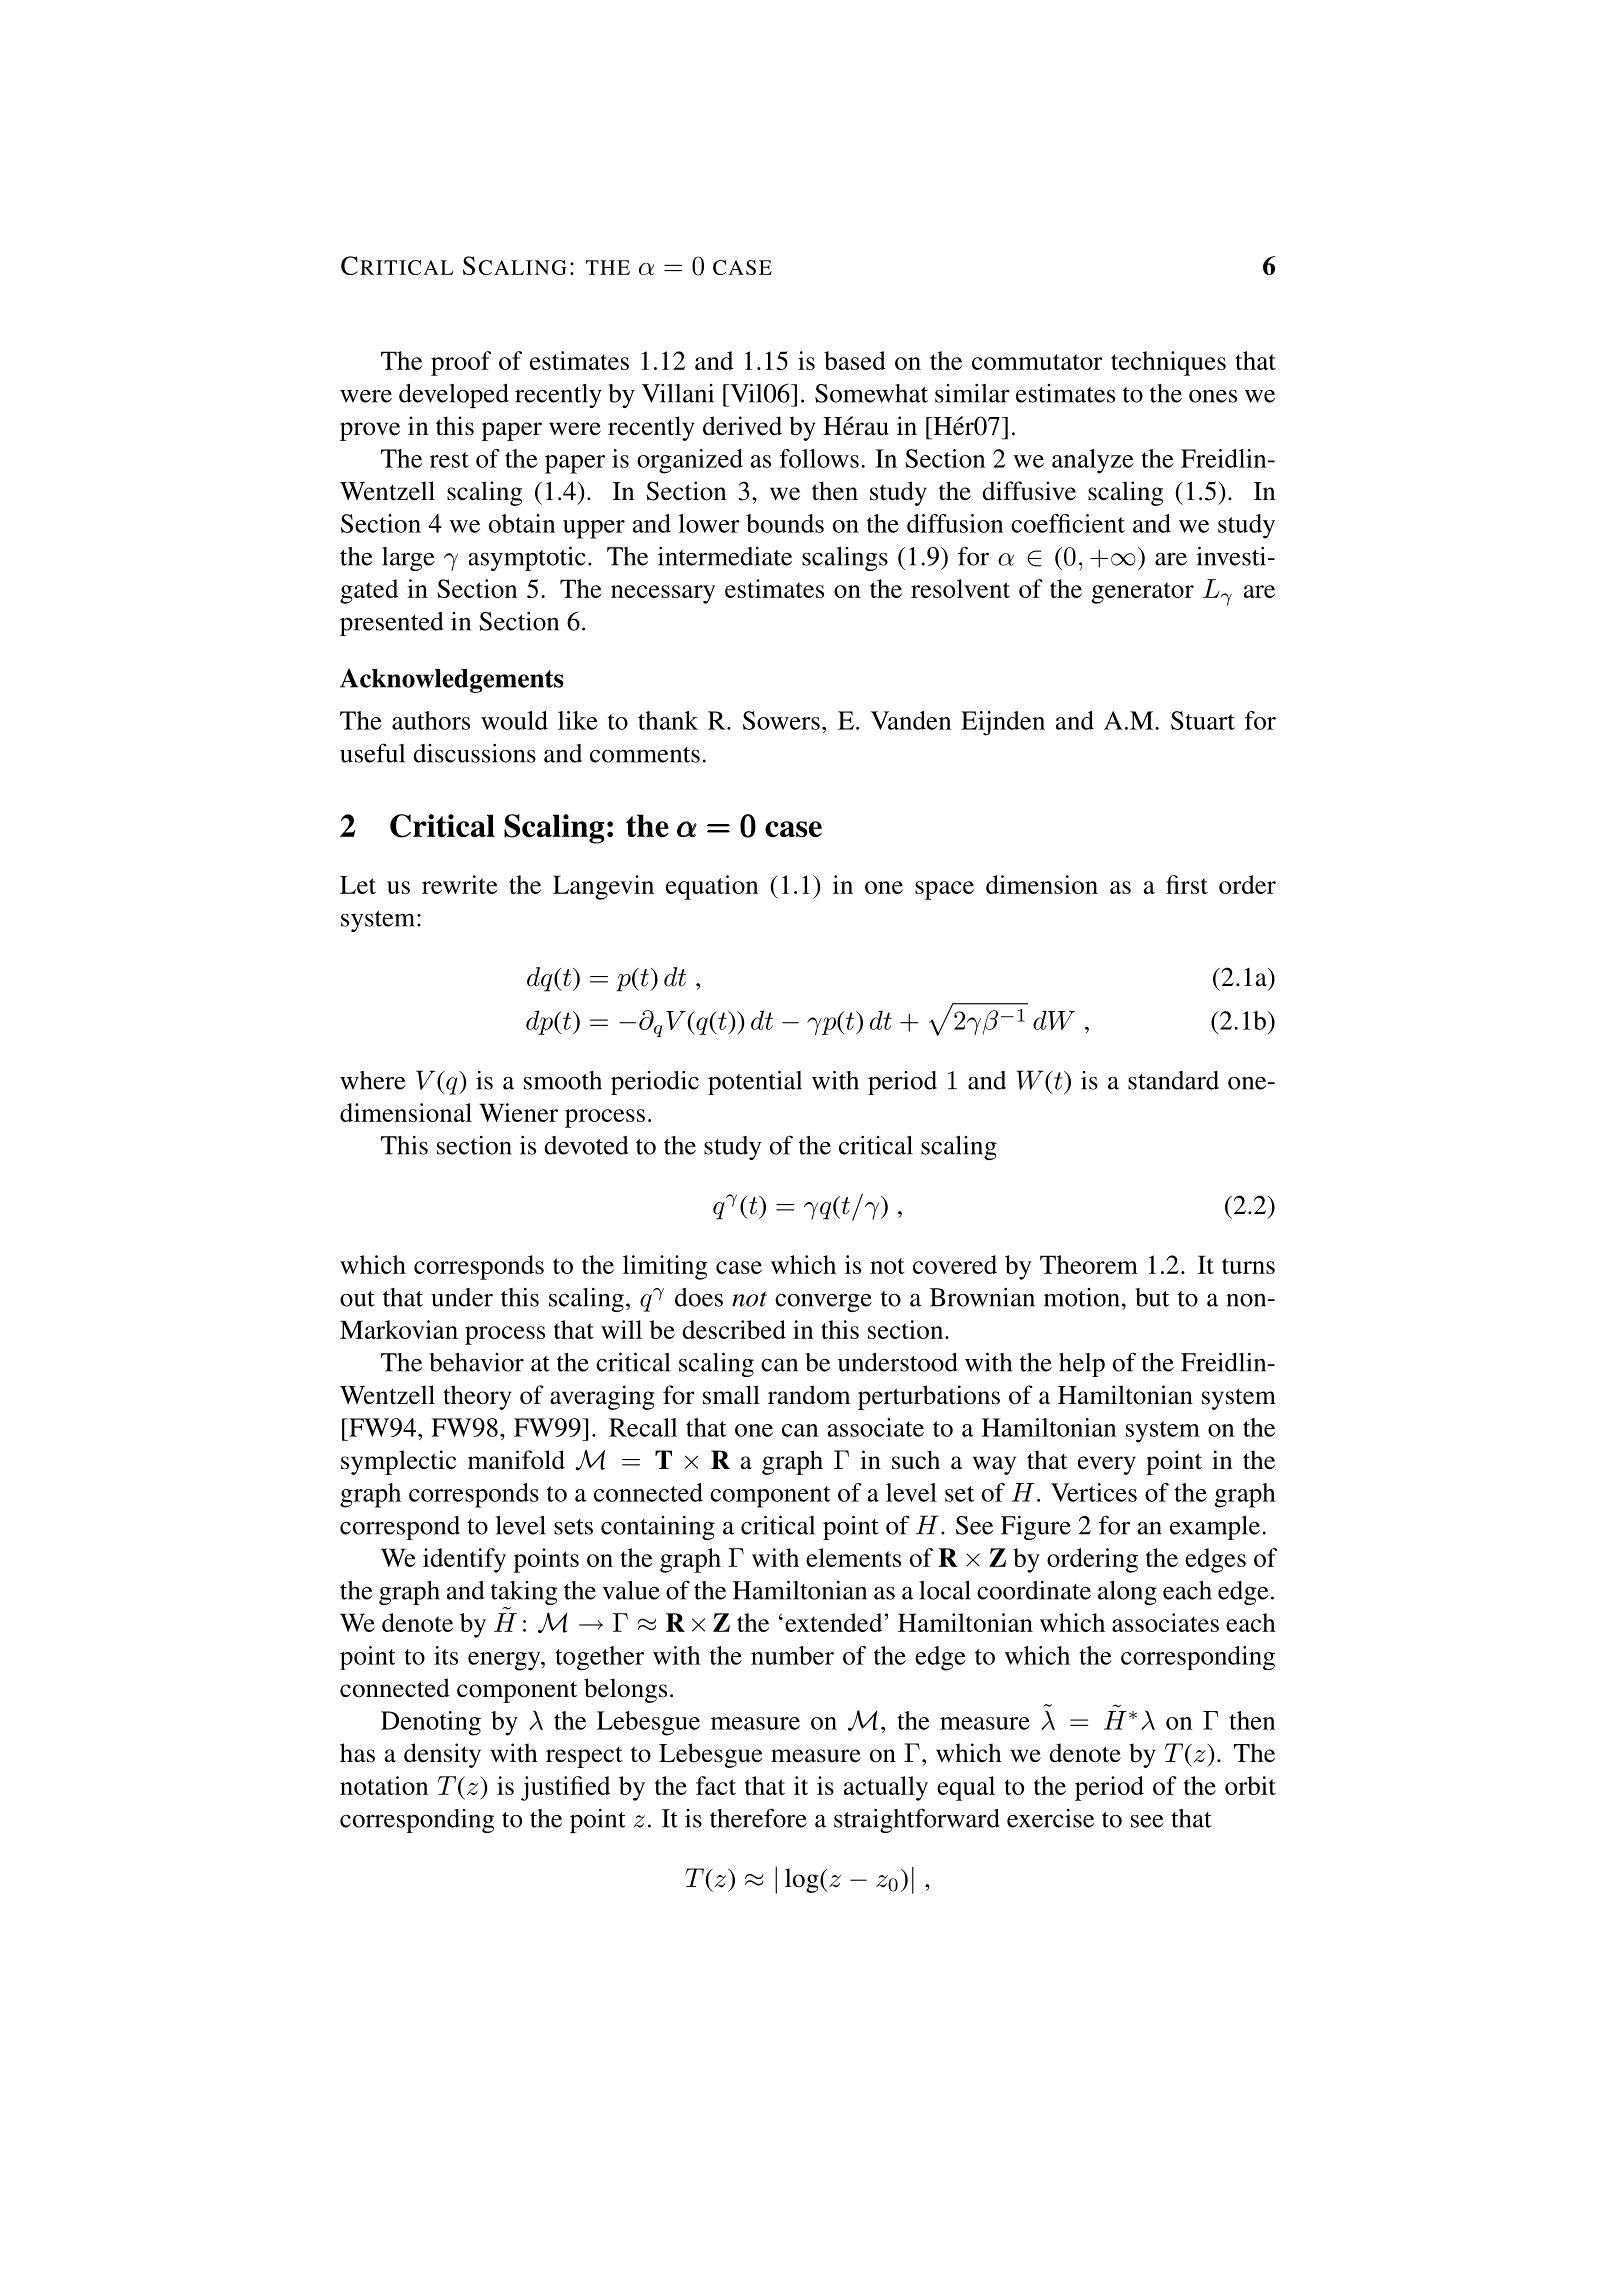 The width and height of the image is (1621, 2293). I want to click on every, so click(1107, 1465).
